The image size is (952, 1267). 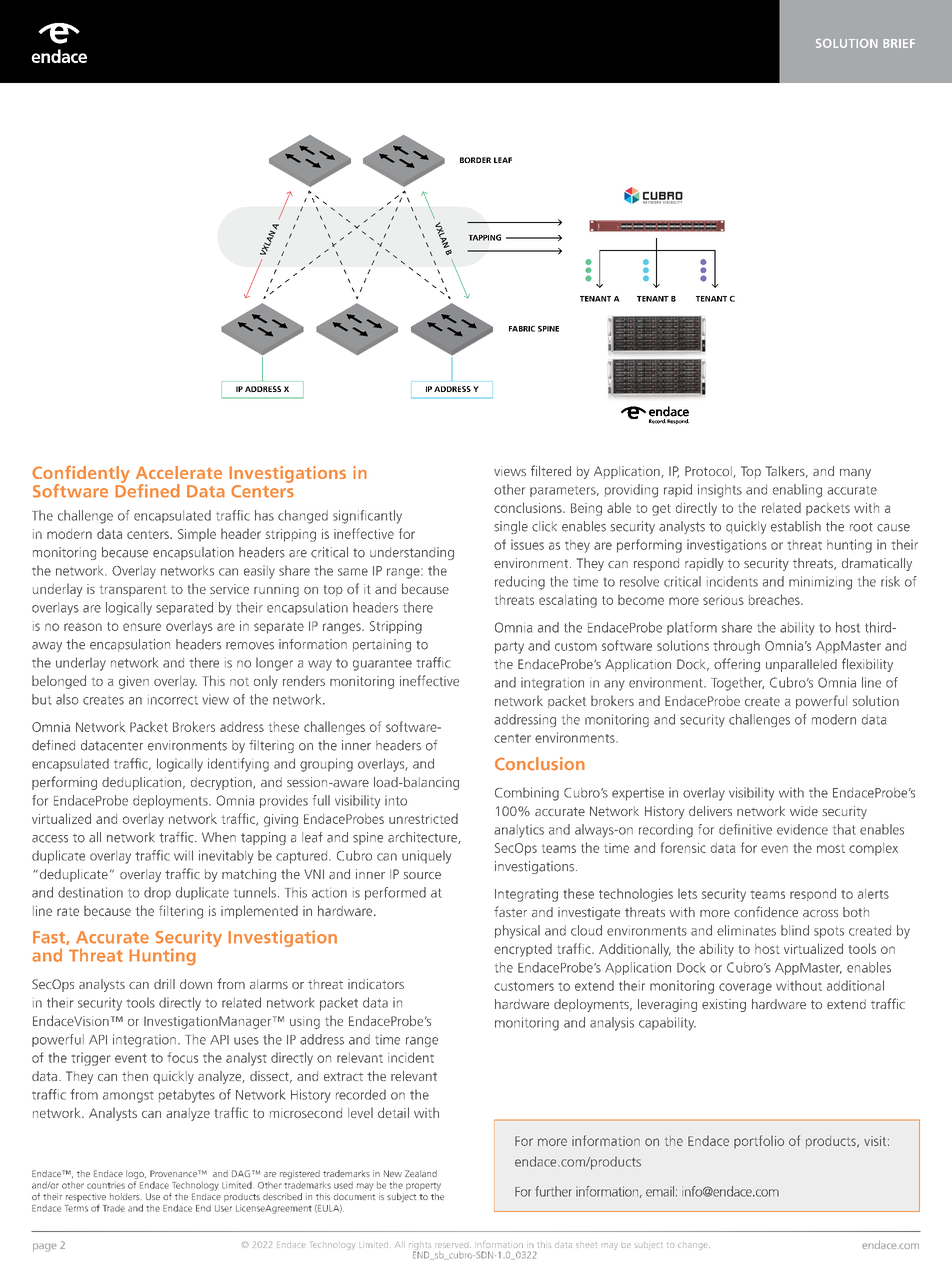 What do you see at coordinates (759, 1141) in the document?
I see `portfolio` at bounding box center [759, 1141].
